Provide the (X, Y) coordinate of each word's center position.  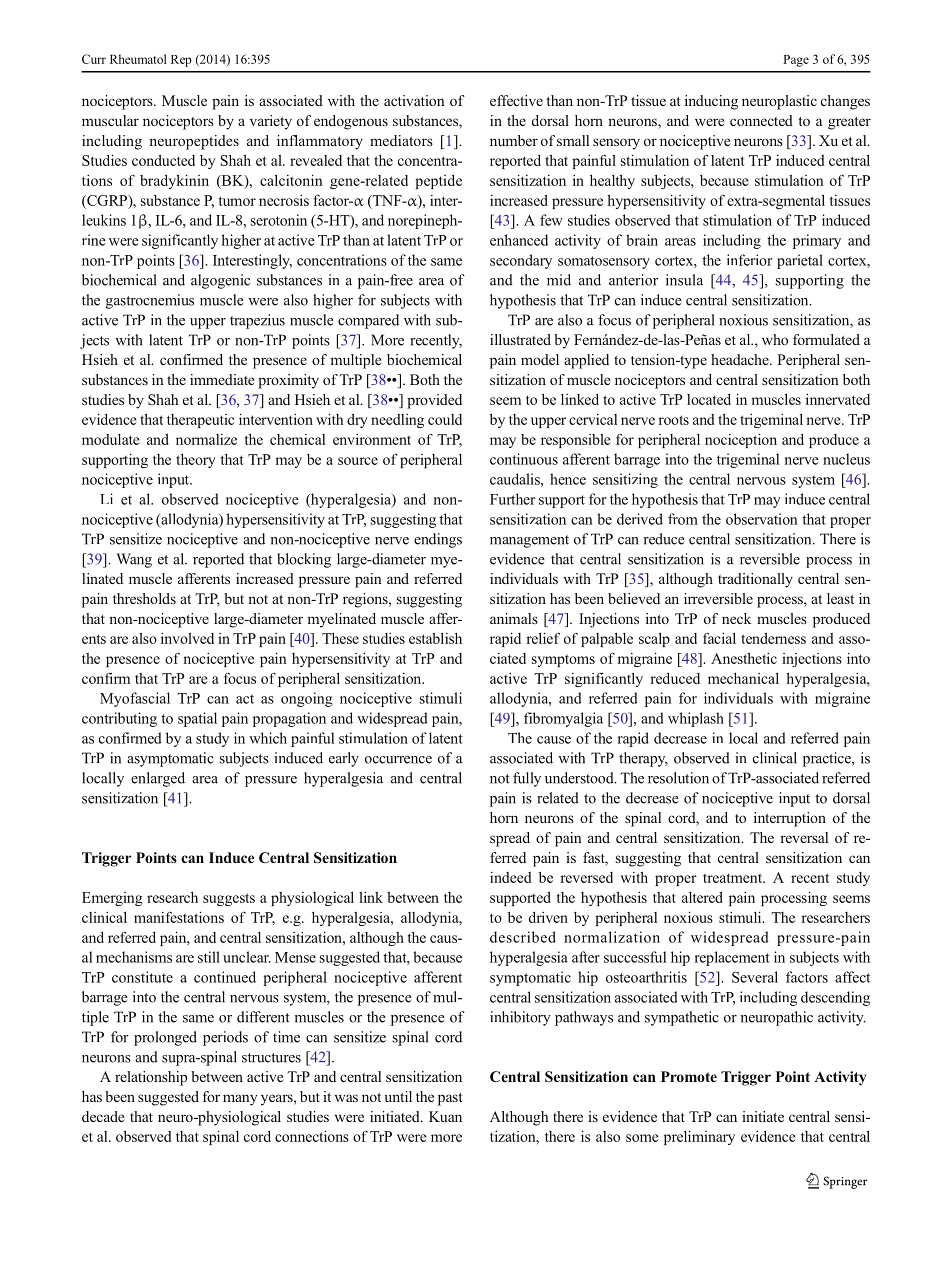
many (240, 1100)
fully (527, 779)
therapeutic (200, 421)
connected (761, 120)
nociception (741, 440)
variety (271, 122)
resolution (678, 778)
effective (516, 100)
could (445, 419)
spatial (197, 719)
